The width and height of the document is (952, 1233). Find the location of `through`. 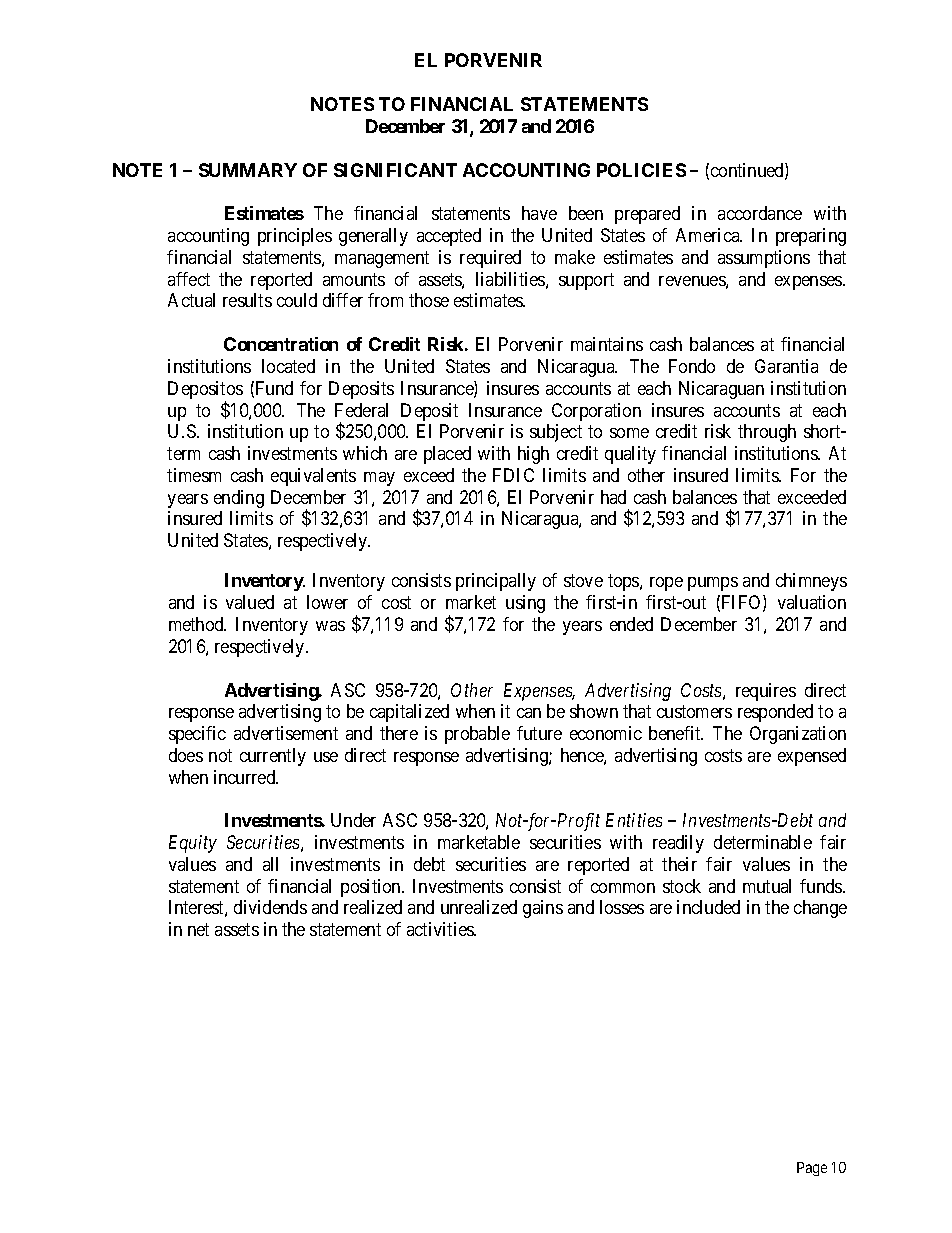

through is located at coordinates (767, 433).
